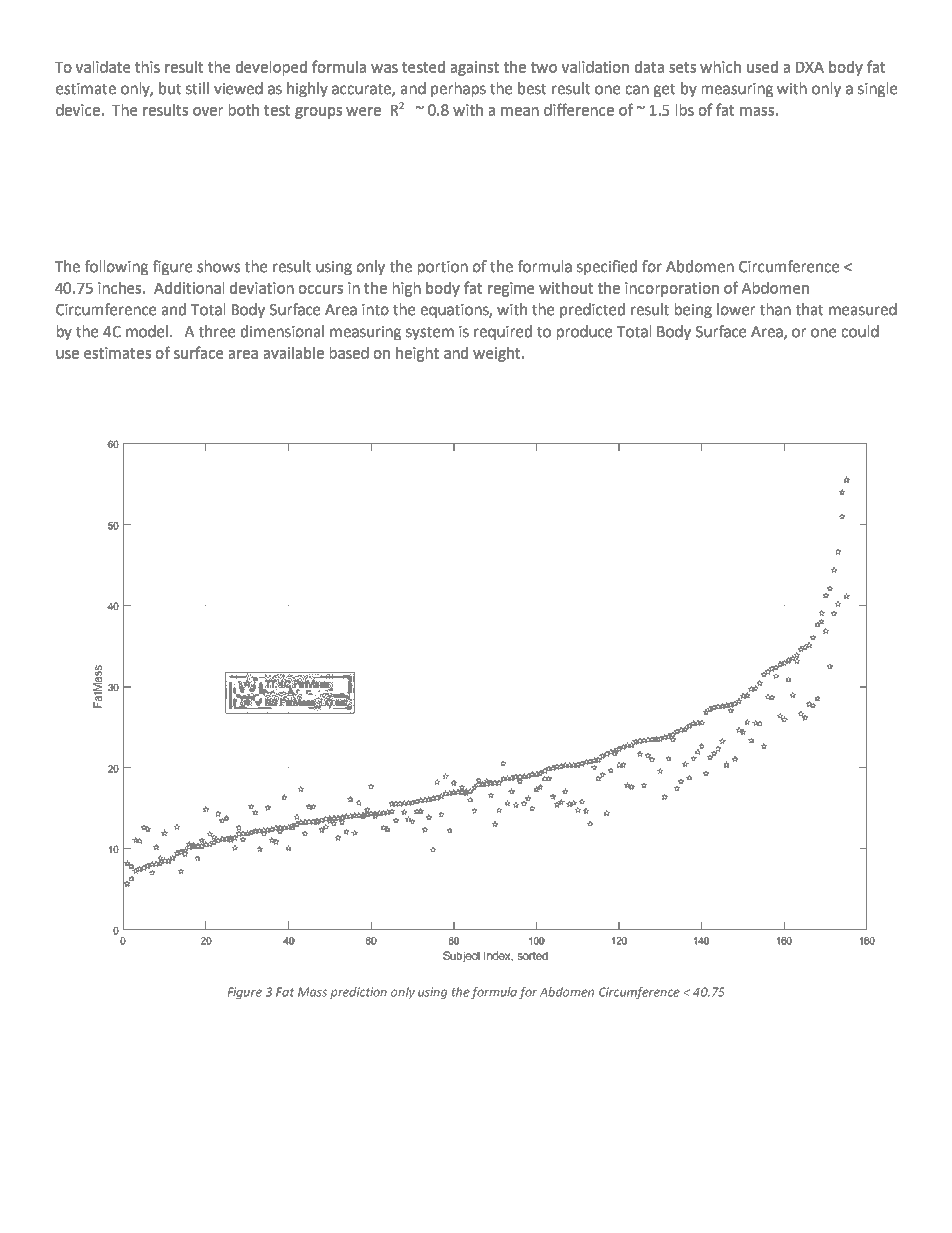  What do you see at coordinates (358, 993) in the screenshot?
I see `prediction` at bounding box center [358, 993].
